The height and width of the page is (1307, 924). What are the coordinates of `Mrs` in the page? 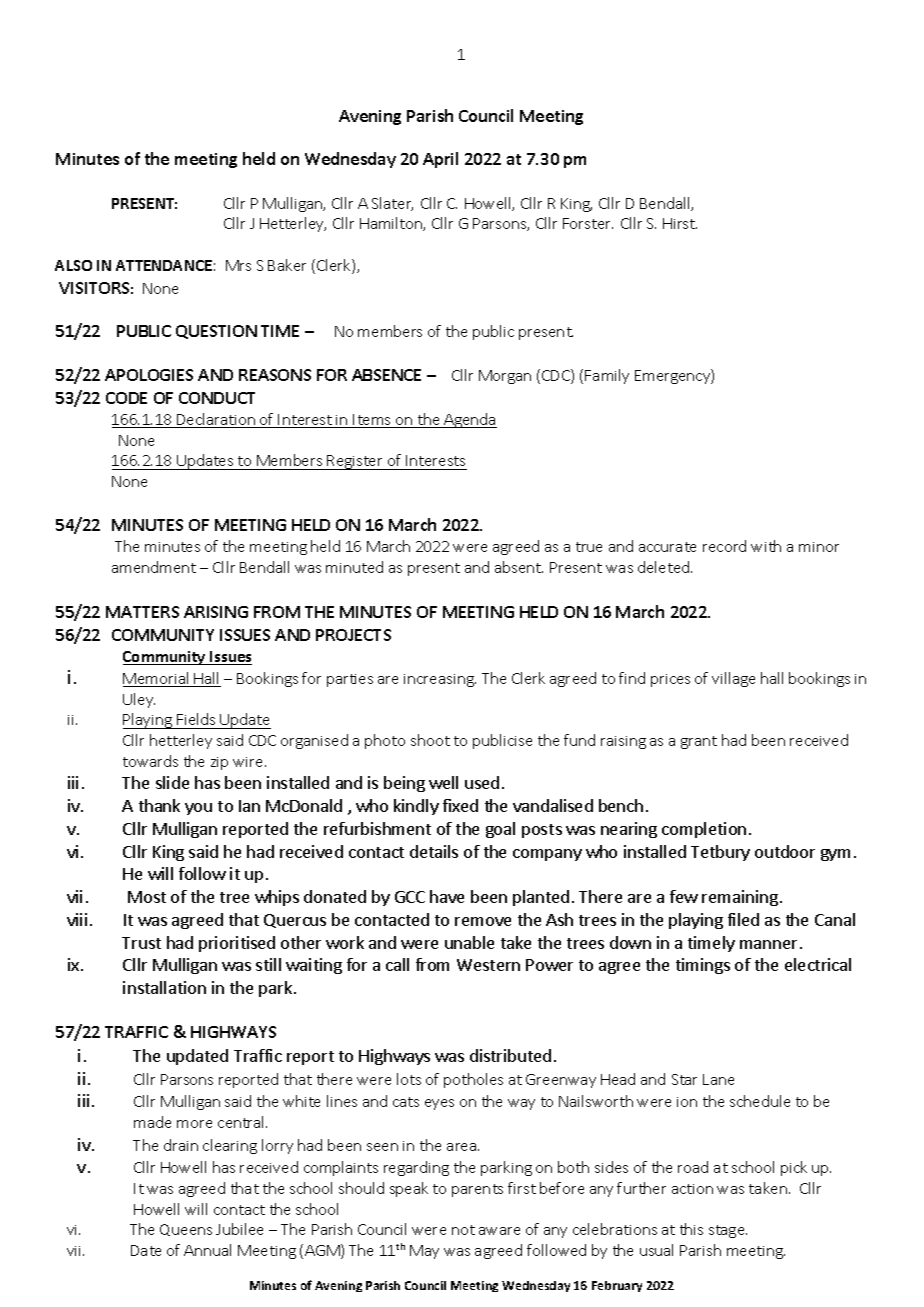 It's located at (238, 265).
